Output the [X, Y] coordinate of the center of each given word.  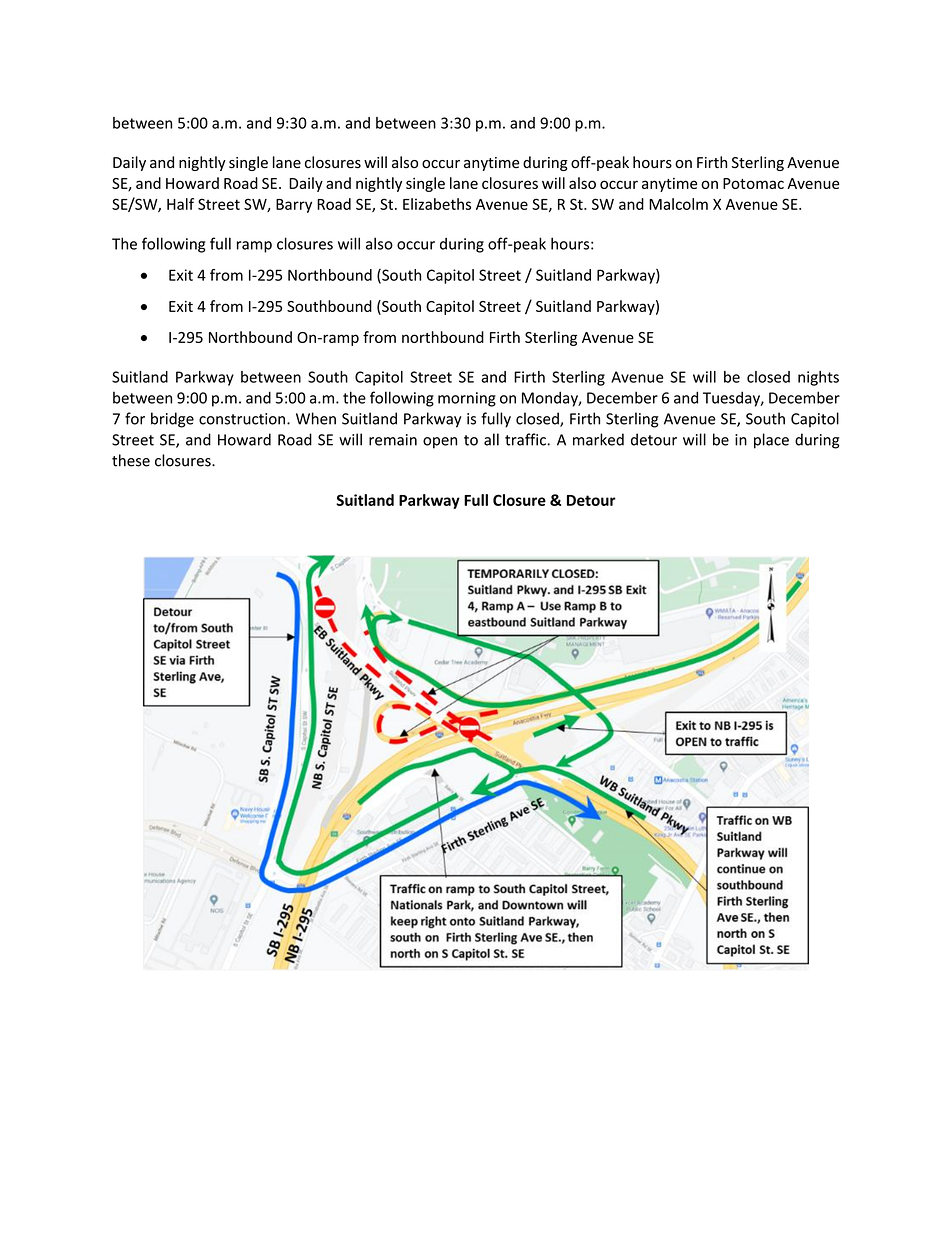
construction [242, 419]
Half [180, 204]
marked [598, 439]
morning [467, 399]
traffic [526, 439]
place [771, 441]
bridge [172, 420]
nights [818, 378]
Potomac [753, 183]
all [491, 439]
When [316, 418]
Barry [294, 206]
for [135, 418]
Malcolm [678, 204]
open [440, 443]
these [131, 460]
